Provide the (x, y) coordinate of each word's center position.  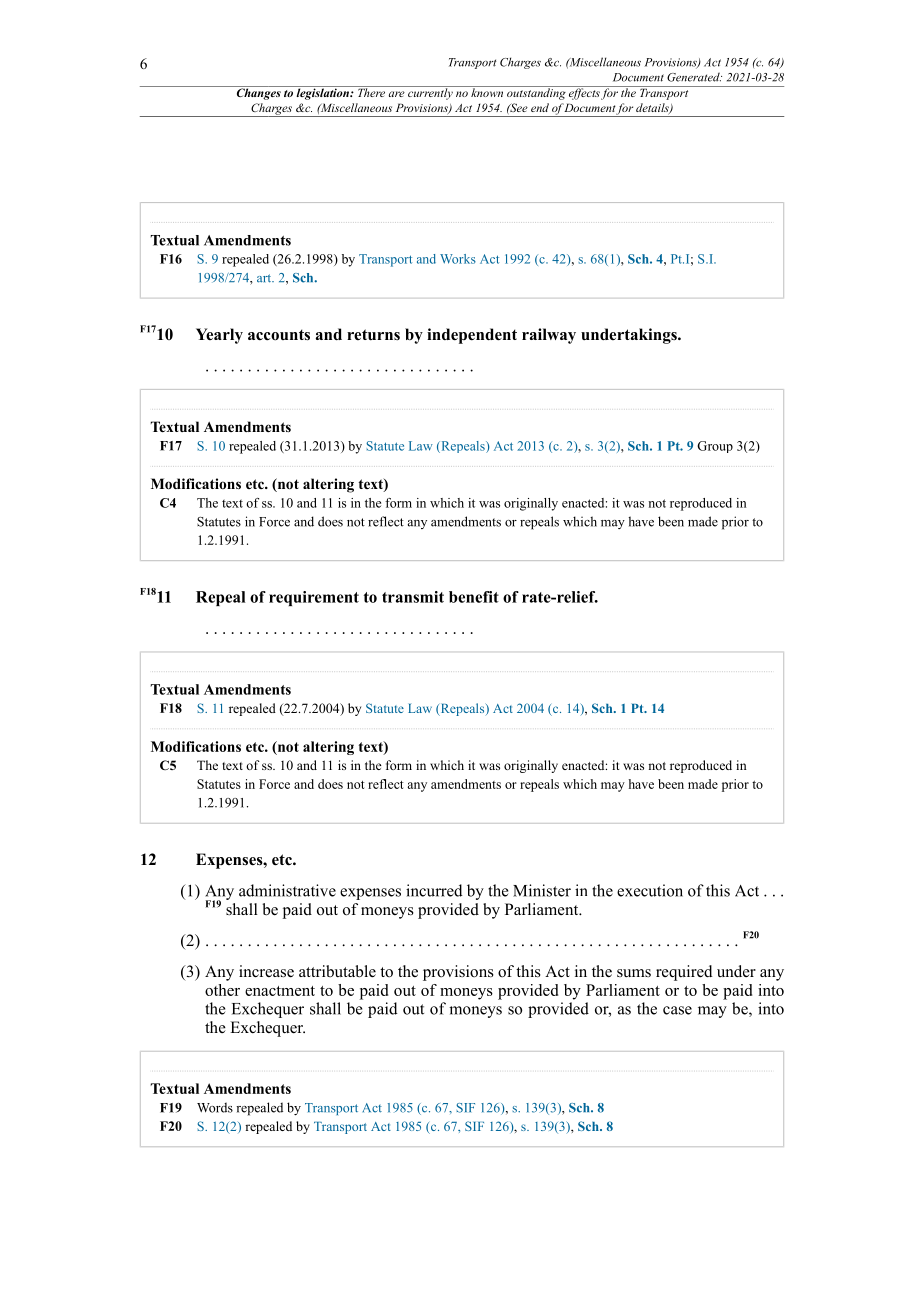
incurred (434, 890)
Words (215, 1107)
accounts (279, 335)
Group (715, 447)
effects (584, 93)
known (487, 91)
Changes (258, 93)
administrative (287, 890)
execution (650, 890)
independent (472, 336)
